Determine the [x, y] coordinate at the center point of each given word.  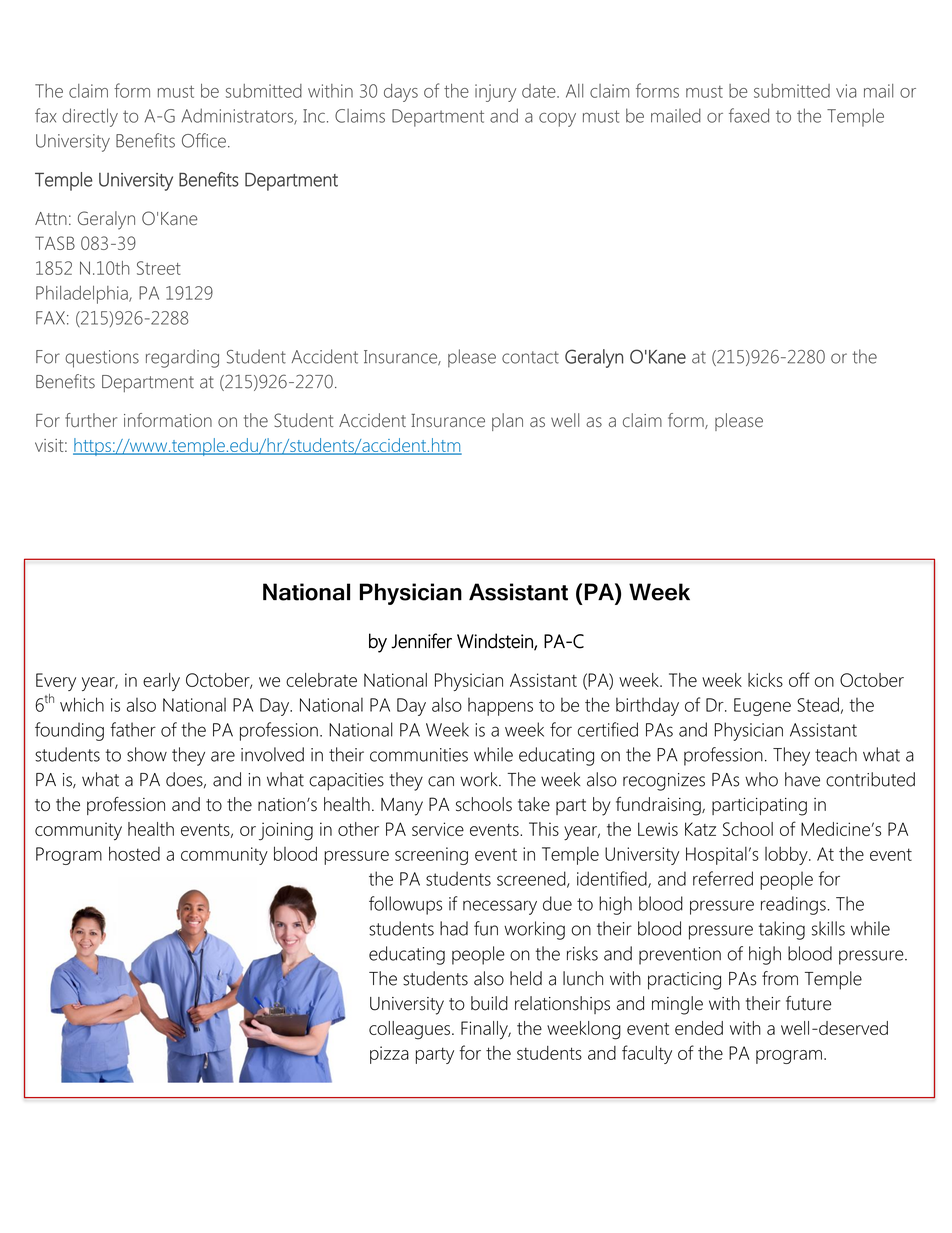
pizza [389, 1055]
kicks [765, 680]
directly [90, 117]
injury [495, 93]
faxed [749, 115]
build [489, 1003]
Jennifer [421, 641]
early [161, 682]
